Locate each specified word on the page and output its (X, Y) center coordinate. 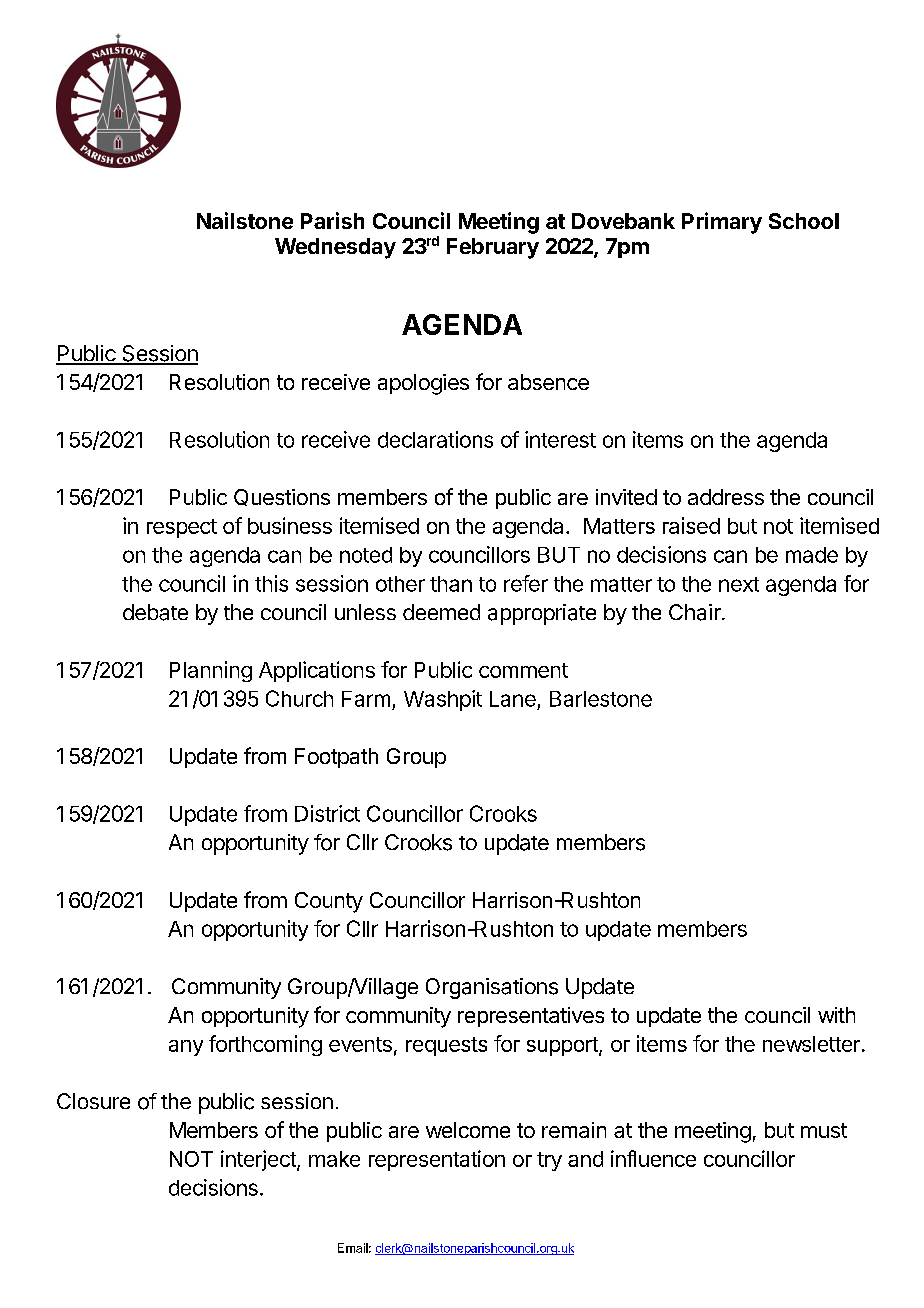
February (493, 248)
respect (182, 528)
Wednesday (335, 248)
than (451, 584)
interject (259, 1160)
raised (691, 525)
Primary (722, 223)
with (836, 1015)
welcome (468, 1130)
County (329, 902)
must (824, 1130)
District (327, 813)
